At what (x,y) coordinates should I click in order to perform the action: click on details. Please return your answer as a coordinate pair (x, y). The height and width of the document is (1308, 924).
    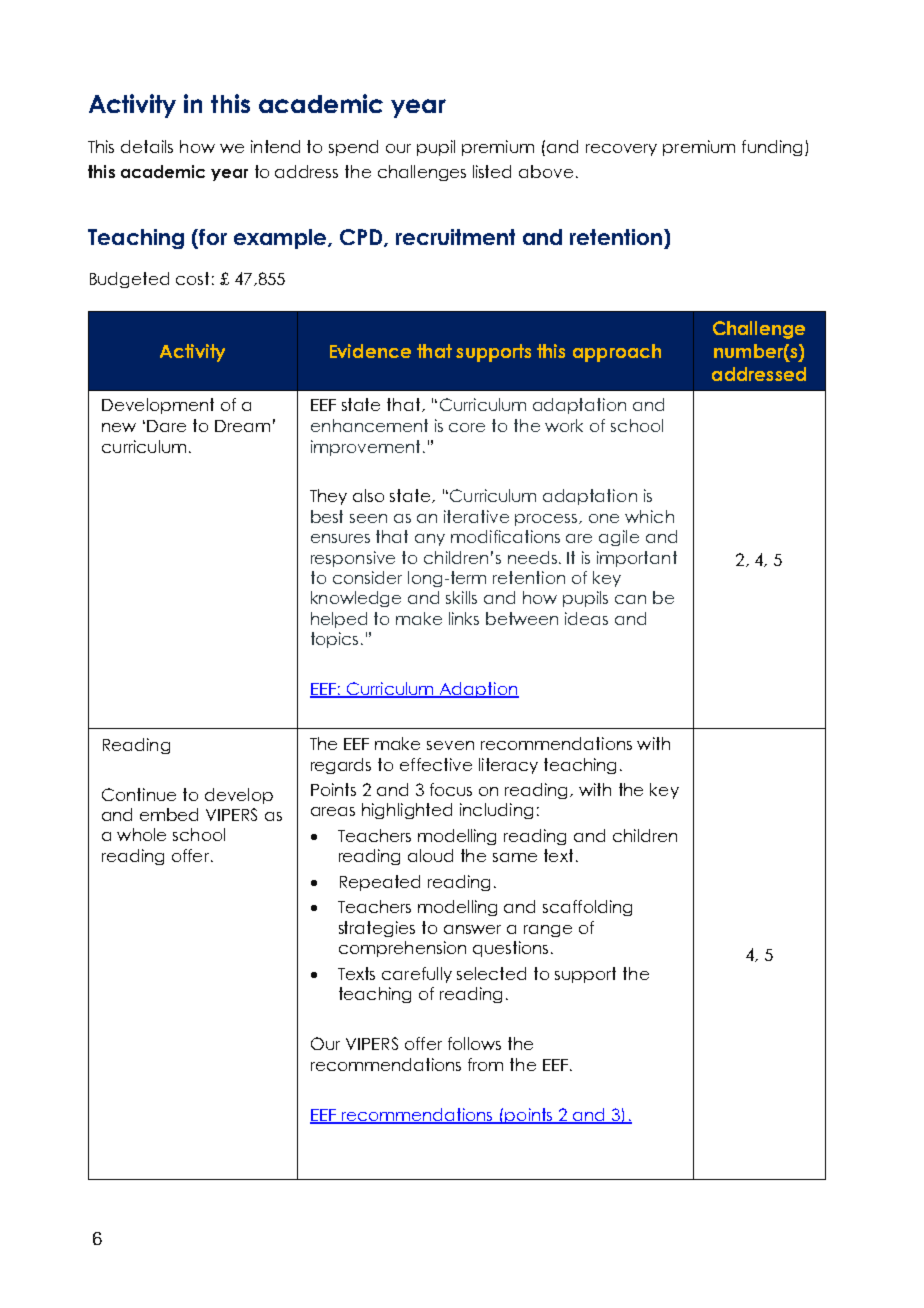
    Looking at the image, I should click on (147, 146).
